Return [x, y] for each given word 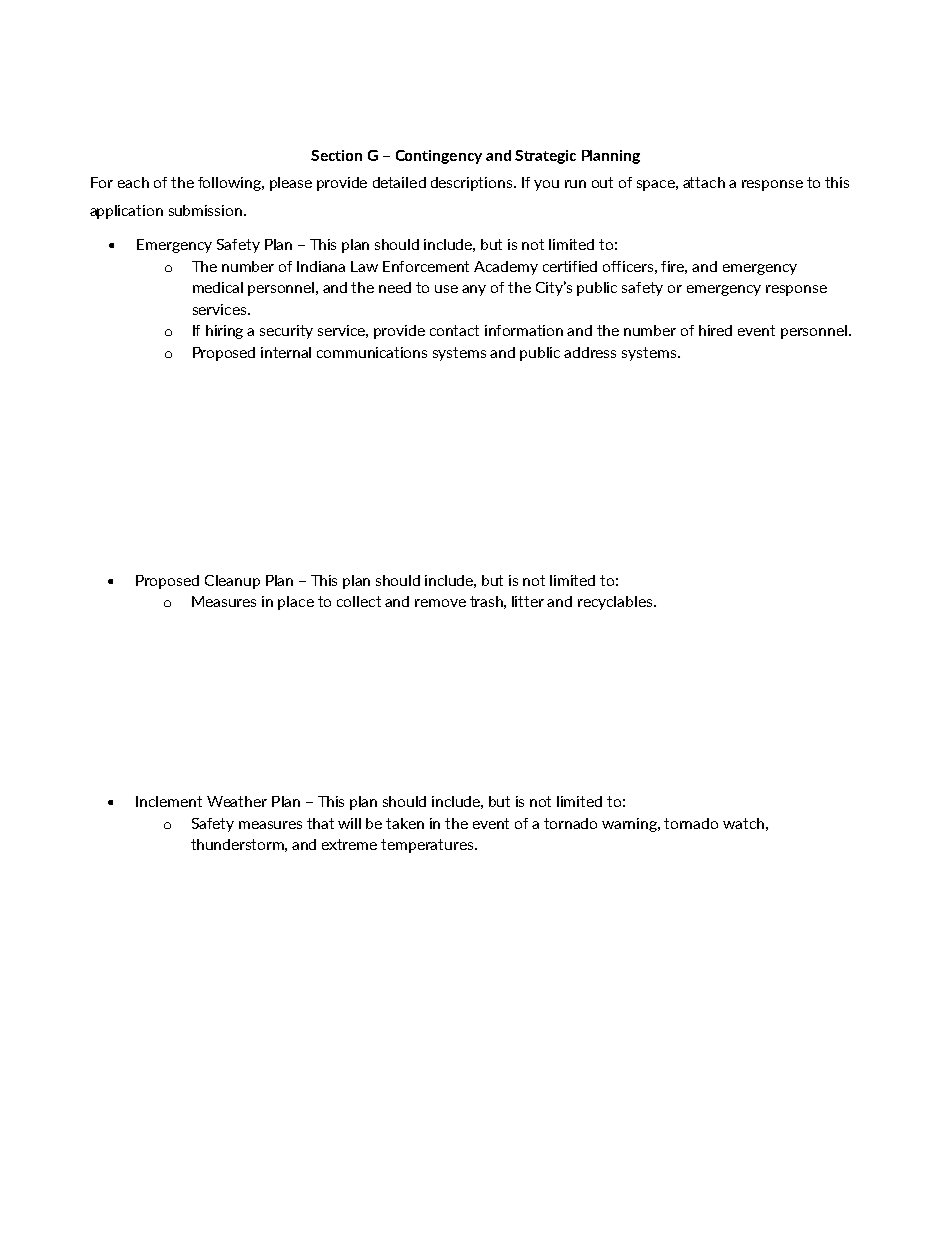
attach [704, 182]
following [230, 184]
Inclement [169, 801]
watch [743, 823]
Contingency [439, 157]
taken [405, 823]
